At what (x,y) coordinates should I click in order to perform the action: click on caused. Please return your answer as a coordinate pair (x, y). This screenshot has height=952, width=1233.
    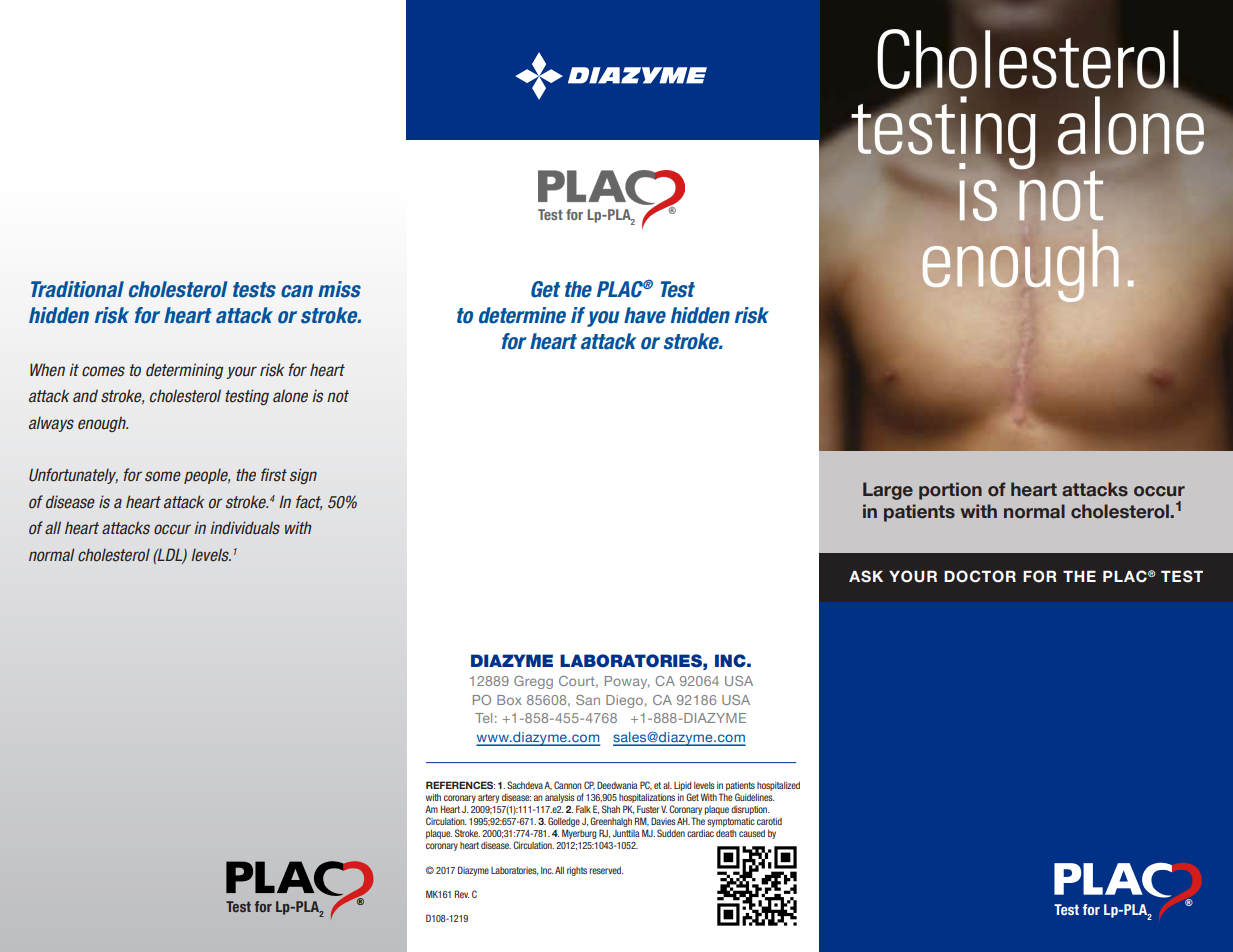
    Looking at the image, I should click on (752, 833).
